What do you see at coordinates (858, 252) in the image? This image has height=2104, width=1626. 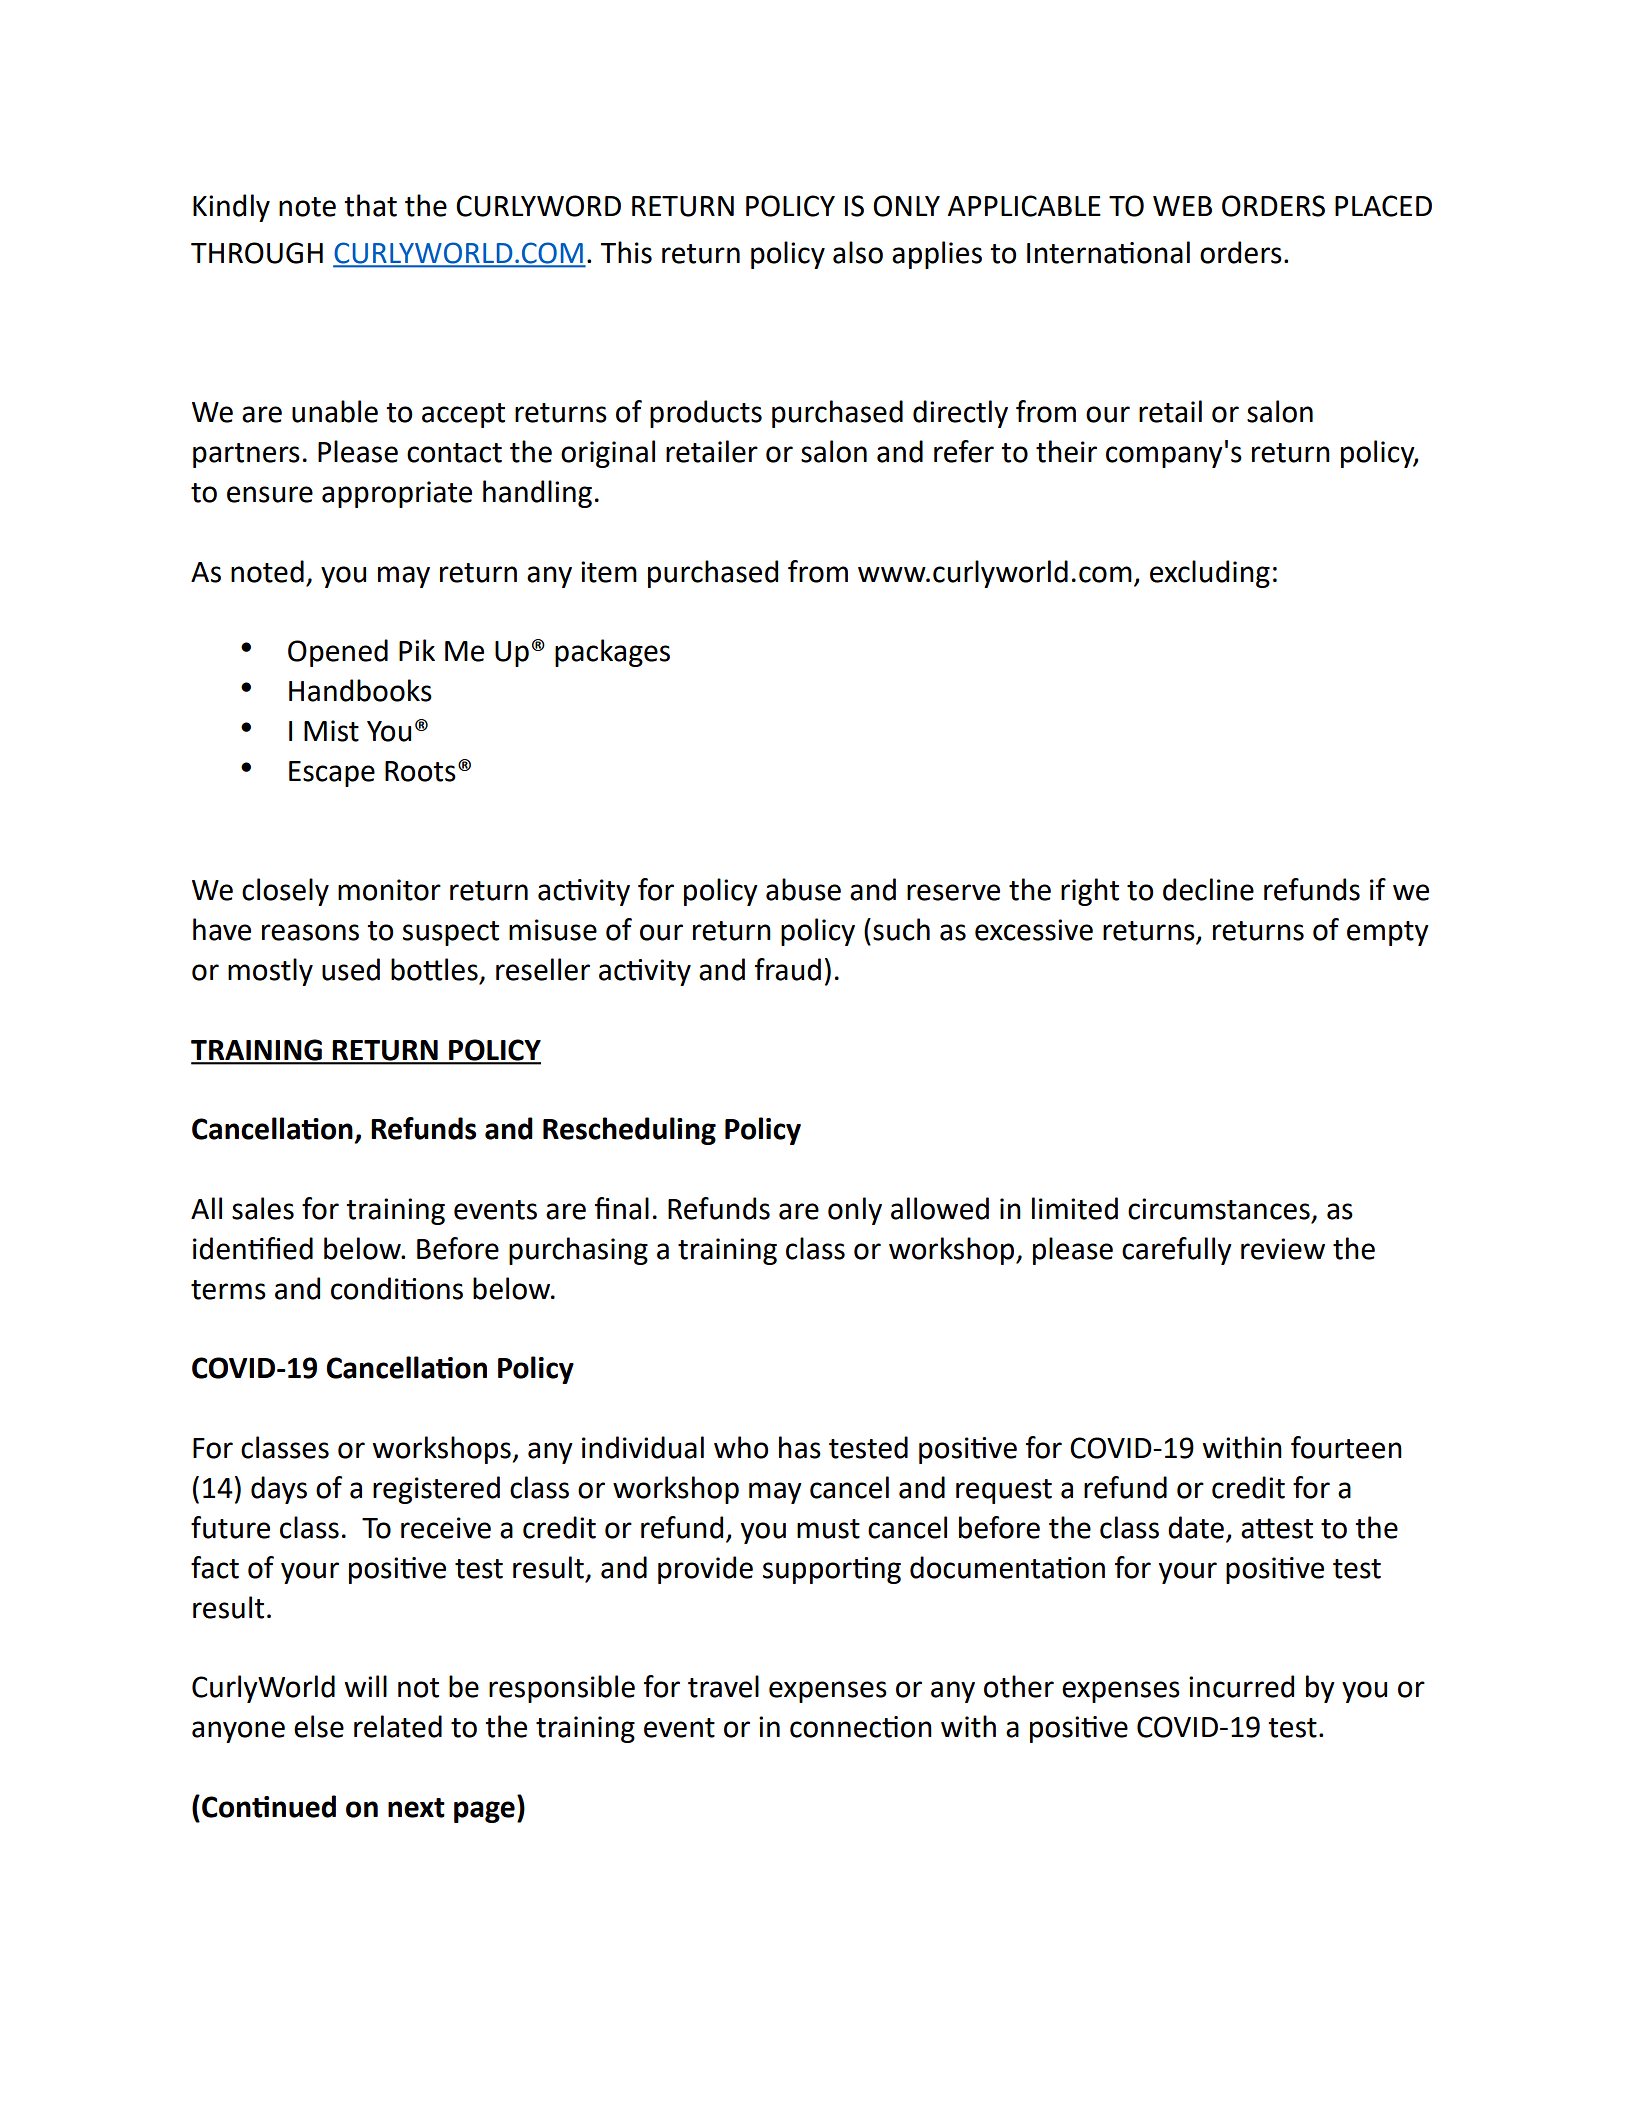 I see `also` at bounding box center [858, 252].
